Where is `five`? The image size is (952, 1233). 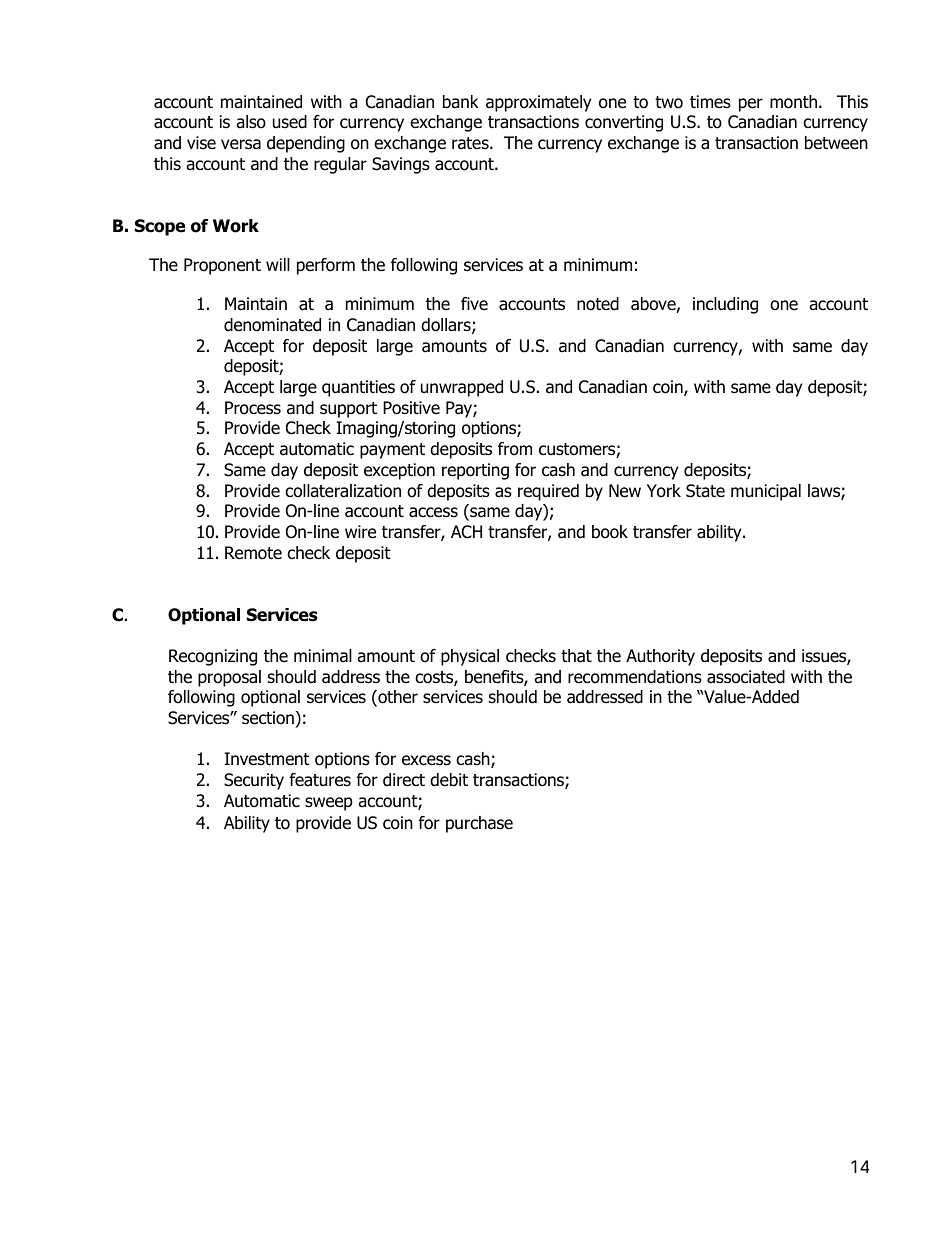
five is located at coordinates (474, 304).
